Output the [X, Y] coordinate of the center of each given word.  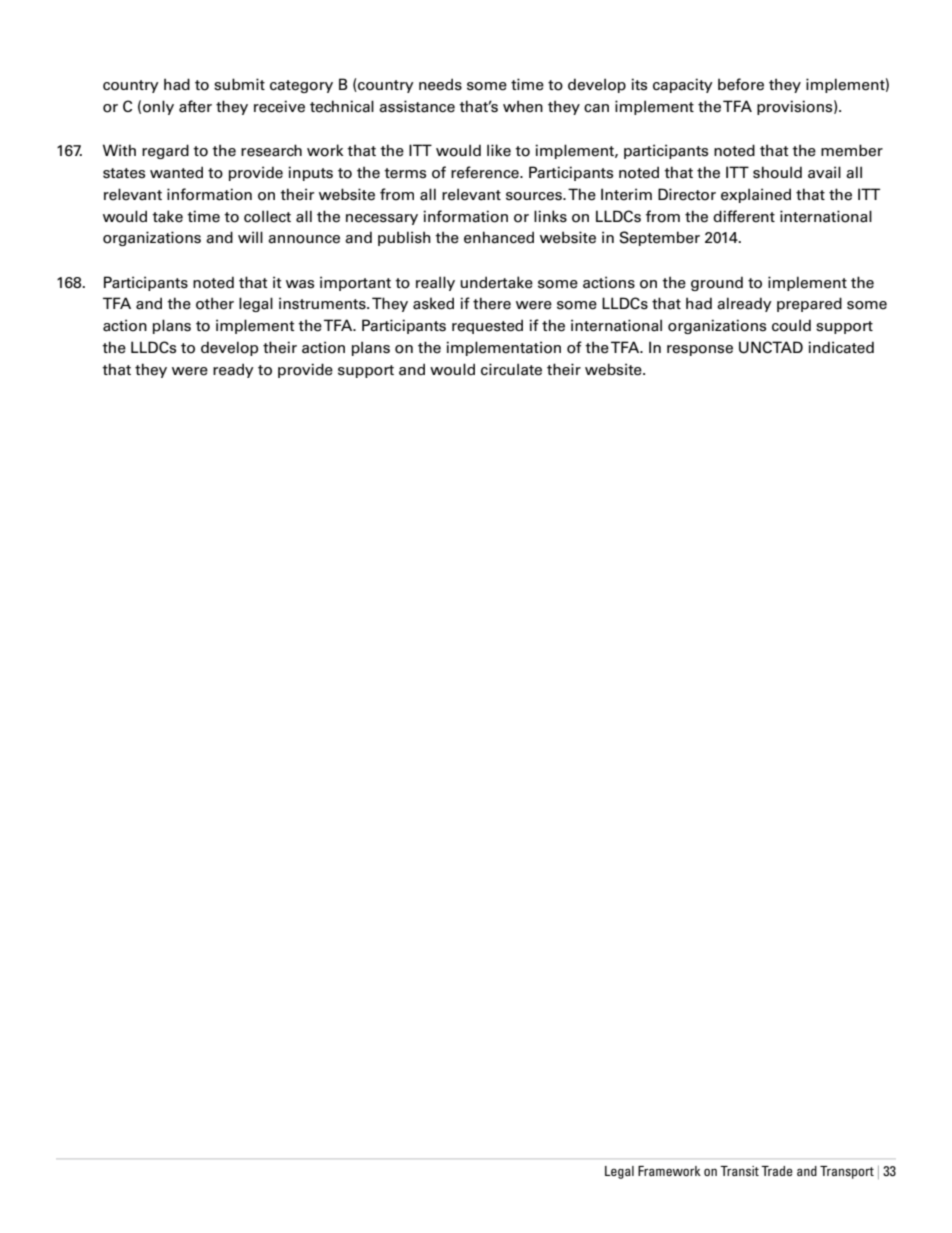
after [195, 106]
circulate [511, 369]
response [700, 350]
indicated [841, 347]
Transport [847, 1172]
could [791, 325]
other [215, 303]
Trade [776, 1171]
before [741, 84]
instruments [323, 303]
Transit [739, 1171]
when [523, 106]
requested [487, 326]
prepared [809, 304]
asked [433, 303]
